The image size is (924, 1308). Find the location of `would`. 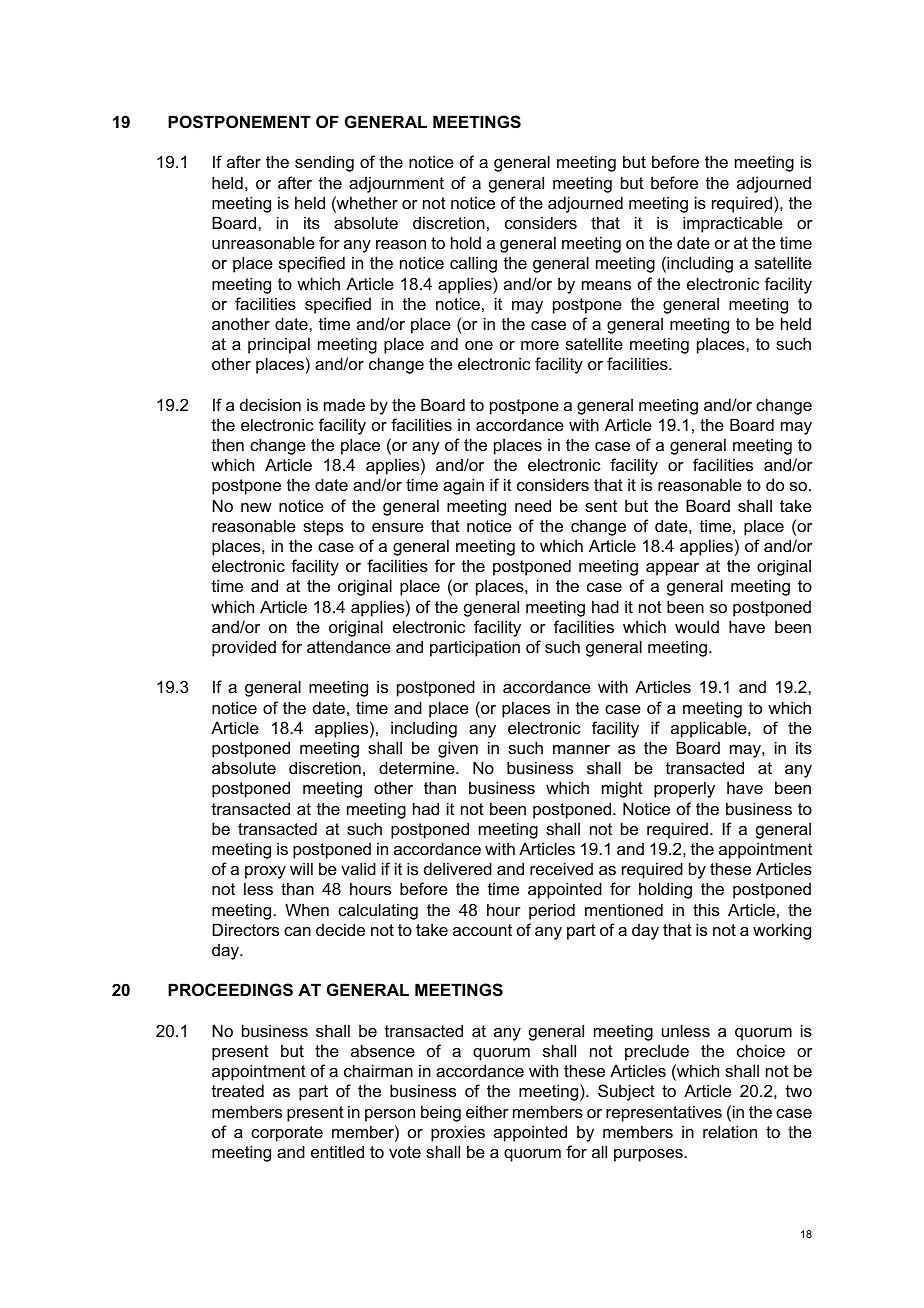

would is located at coordinates (697, 626).
